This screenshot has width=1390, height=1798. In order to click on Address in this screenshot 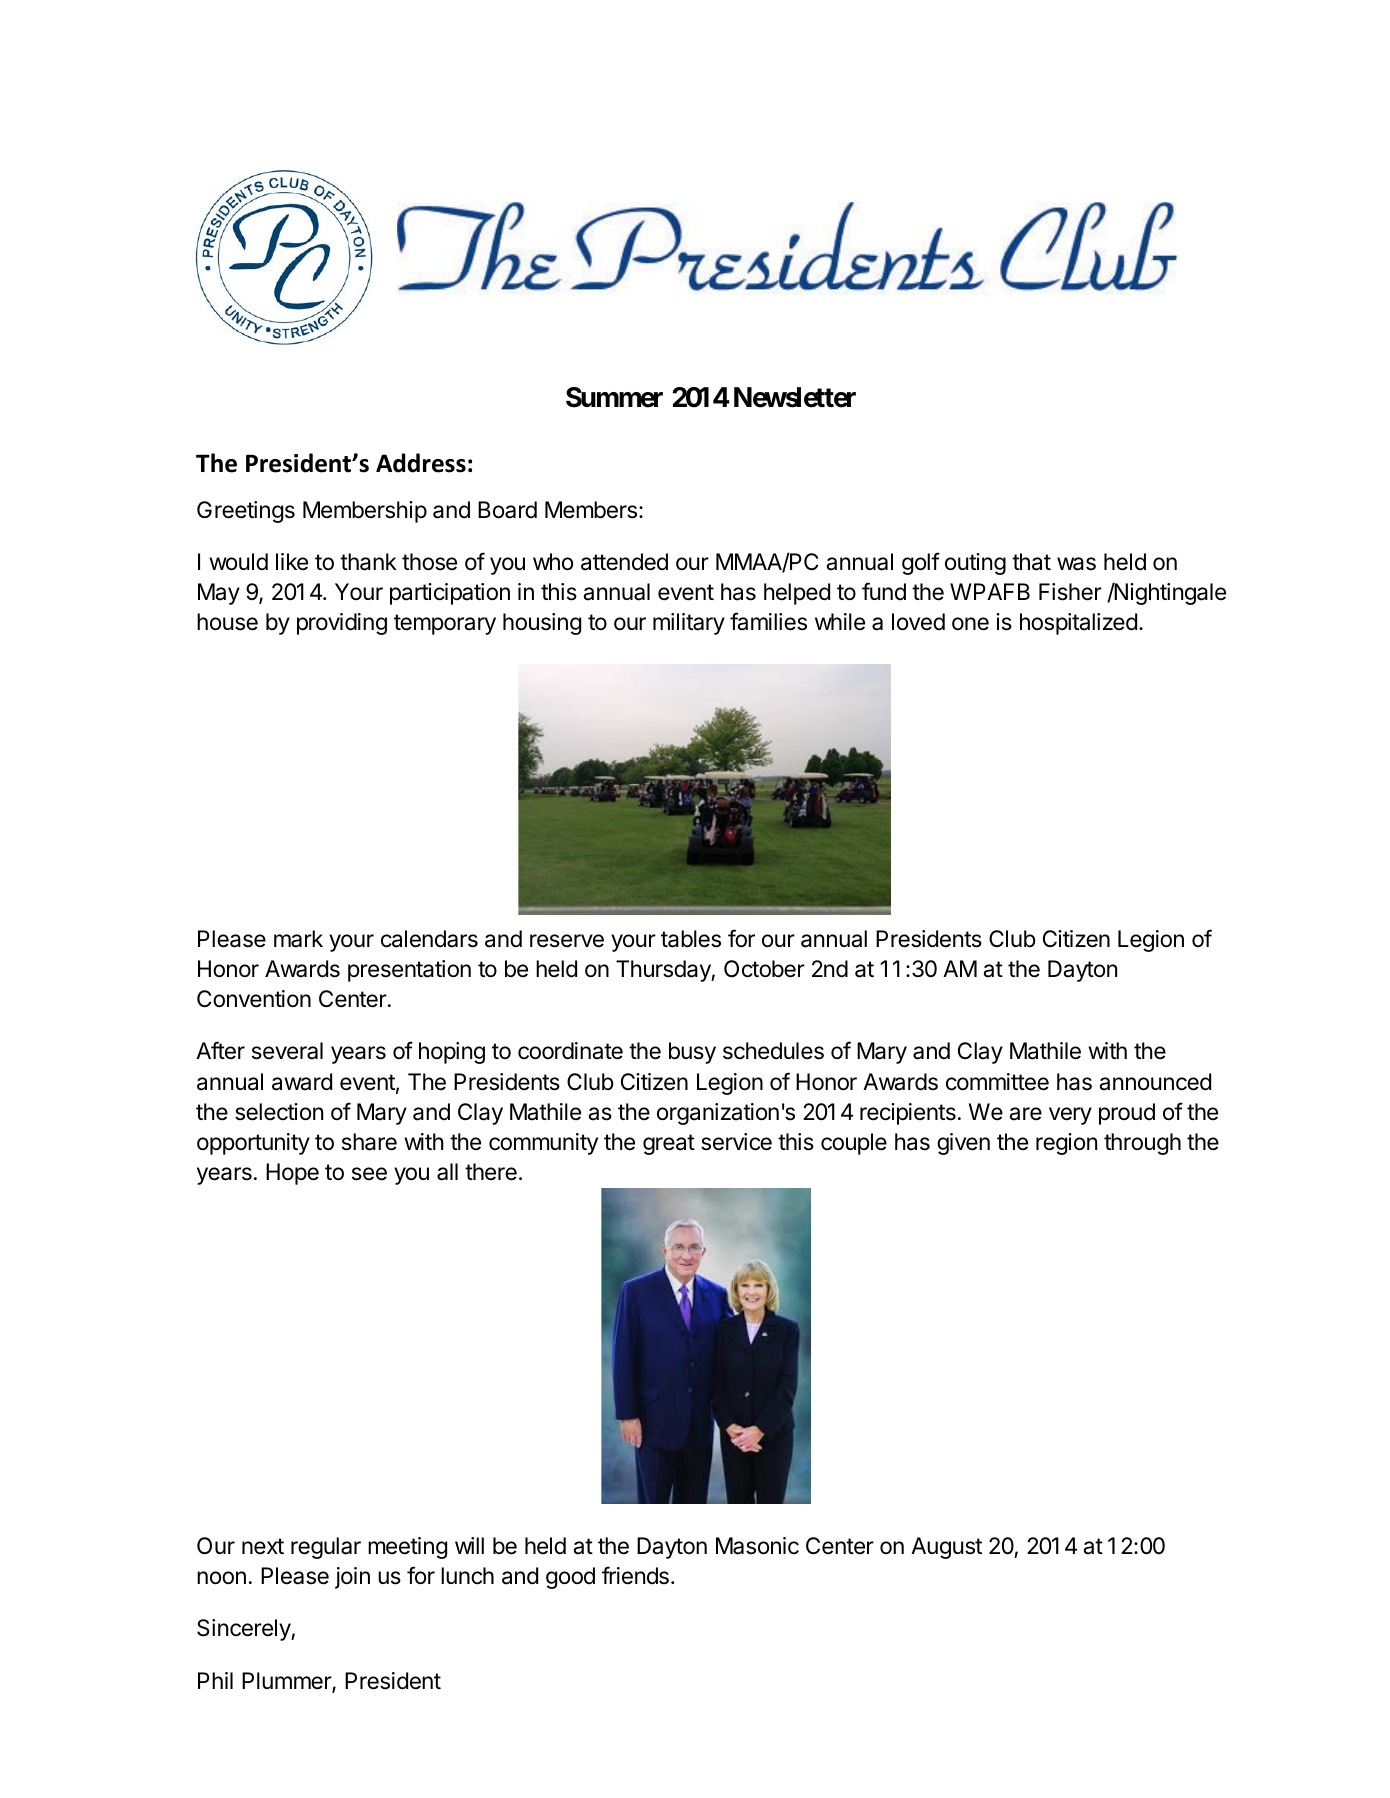, I will do `click(421, 463)`.
